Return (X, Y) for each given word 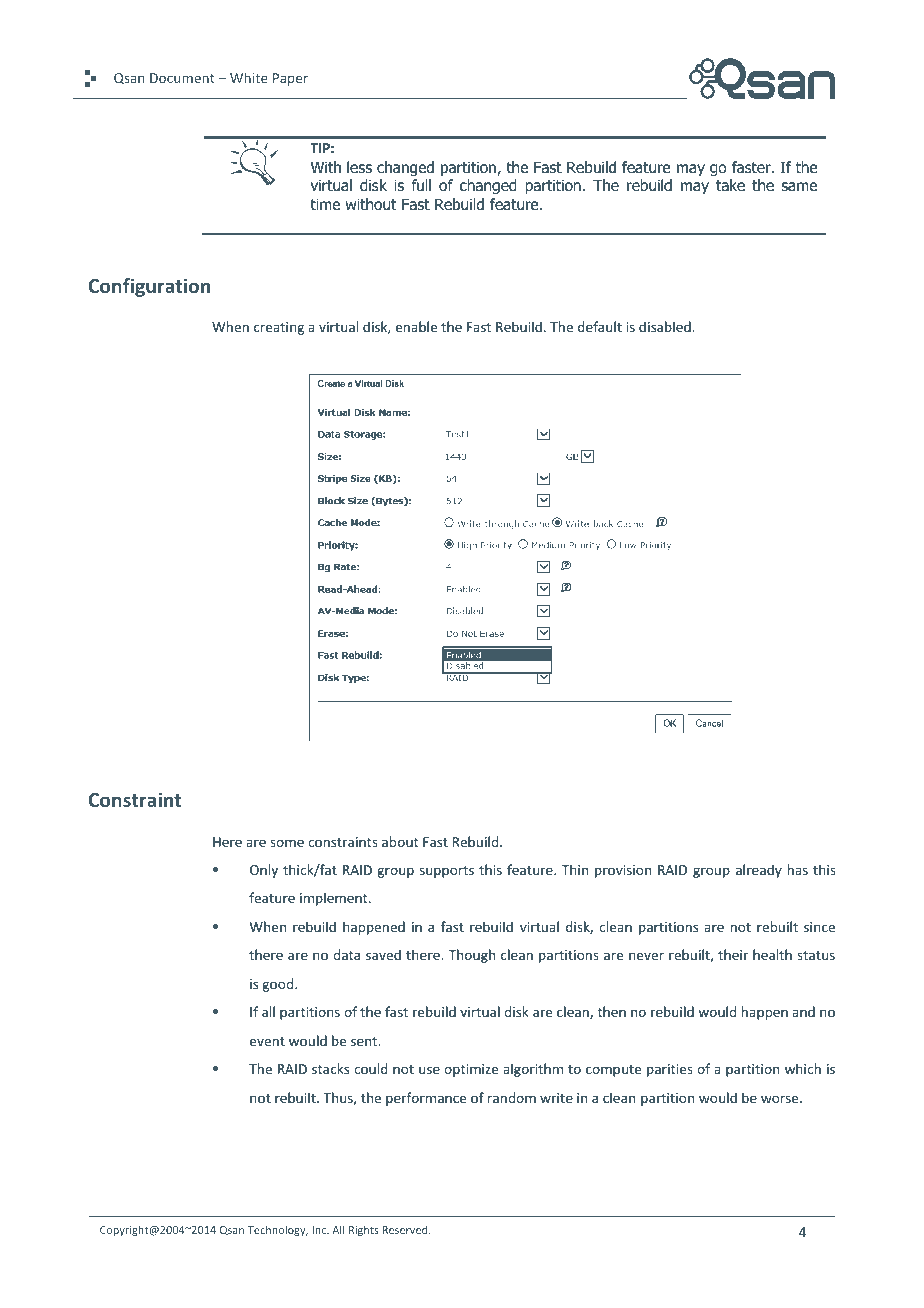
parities (670, 1070)
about (400, 841)
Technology (278, 1230)
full (421, 185)
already (759, 871)
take (730, 185)
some (287, 843)
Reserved (406, 1229)
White (249, 77)
